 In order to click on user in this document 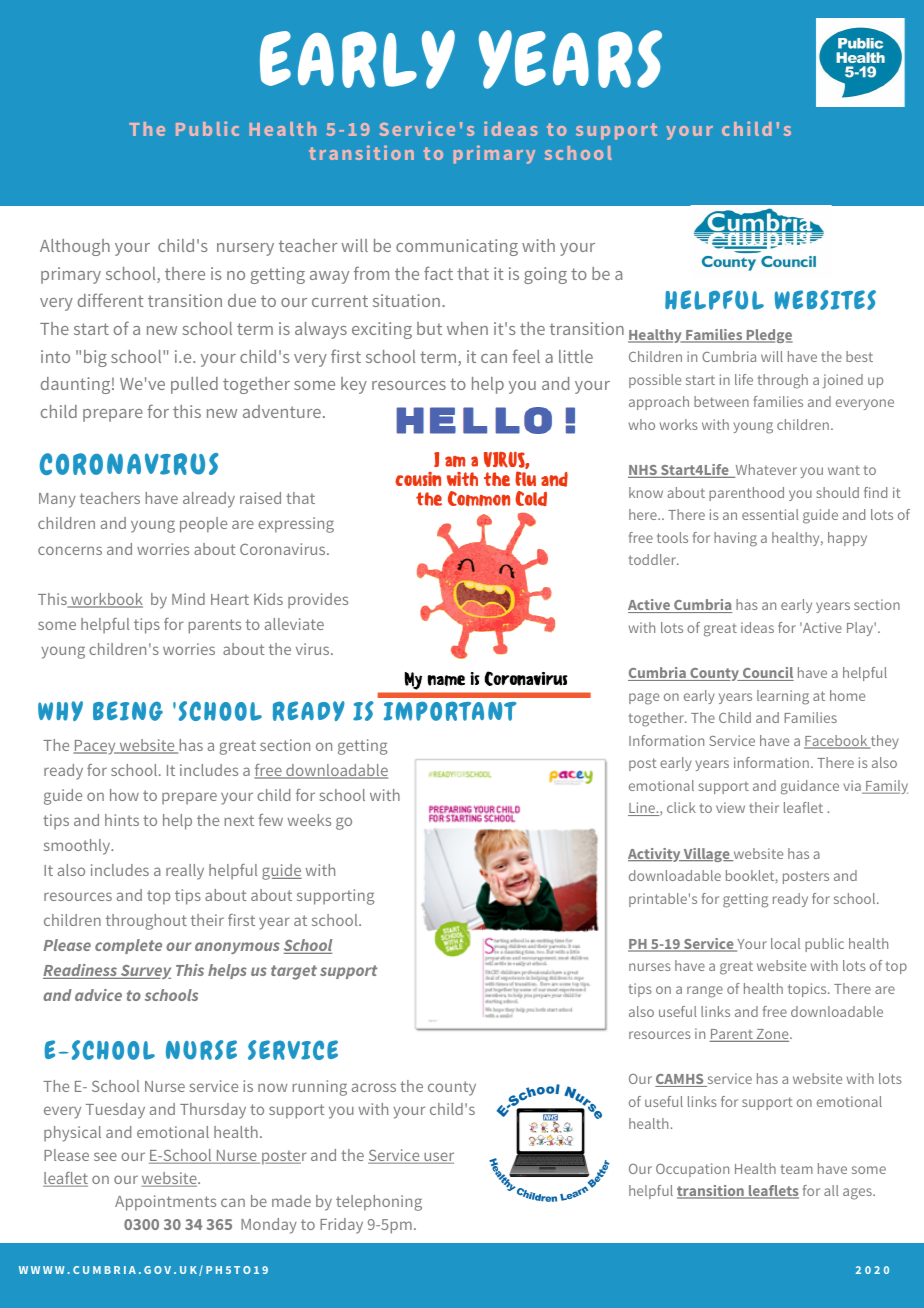, I will do `click(438, 1158)`.
